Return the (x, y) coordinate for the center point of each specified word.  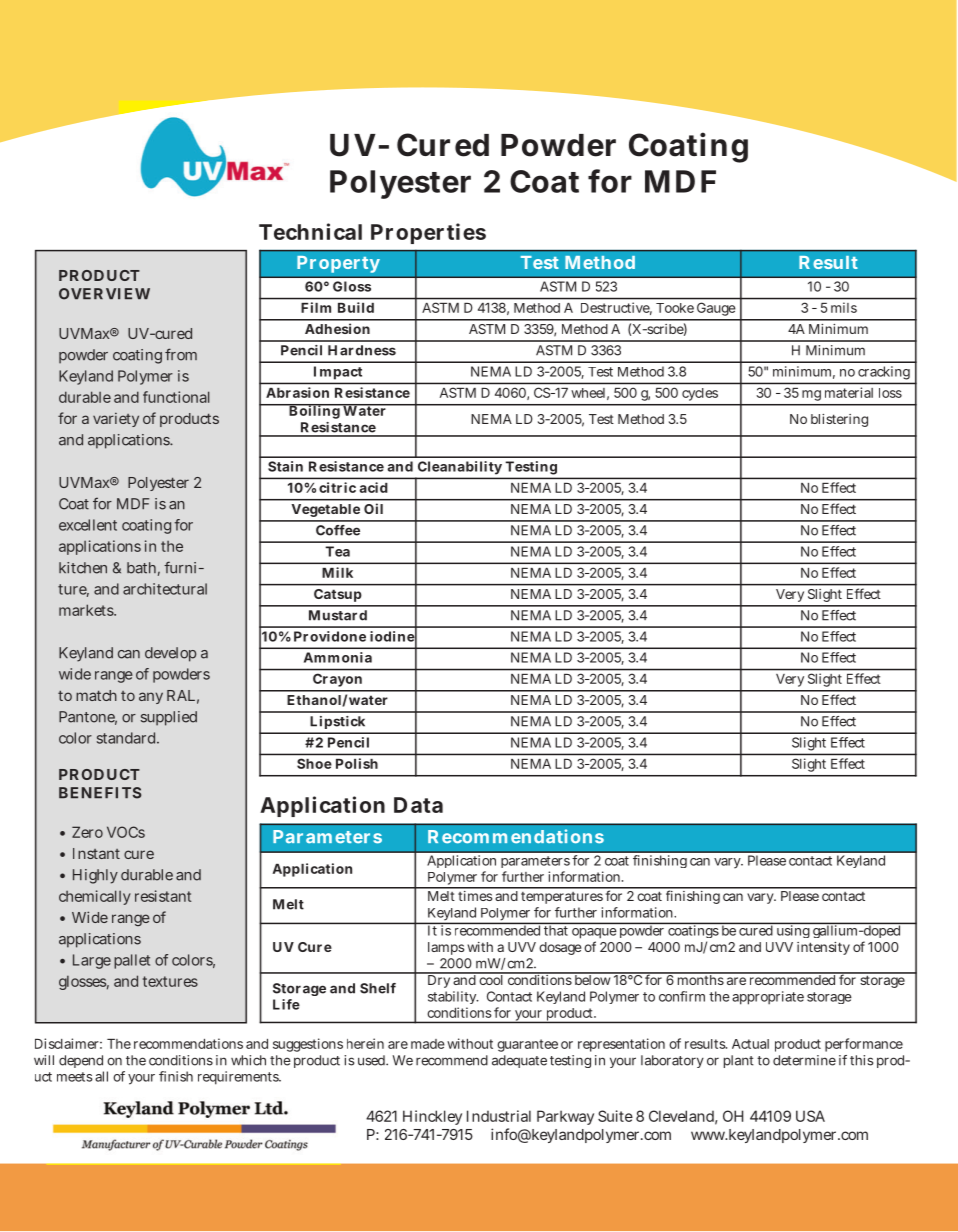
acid (373, 487)
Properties (428, 233)
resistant (163, 896)
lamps (446, 948)
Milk (337, 572)
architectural (165, 589)
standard (126, 738)
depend (81, 1061)
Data (418, 805)
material (849, 392)
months (701, 979)
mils (844, 307)
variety (116, 419)
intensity (823, 948)
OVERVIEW (104, 294)
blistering (839, 420)
